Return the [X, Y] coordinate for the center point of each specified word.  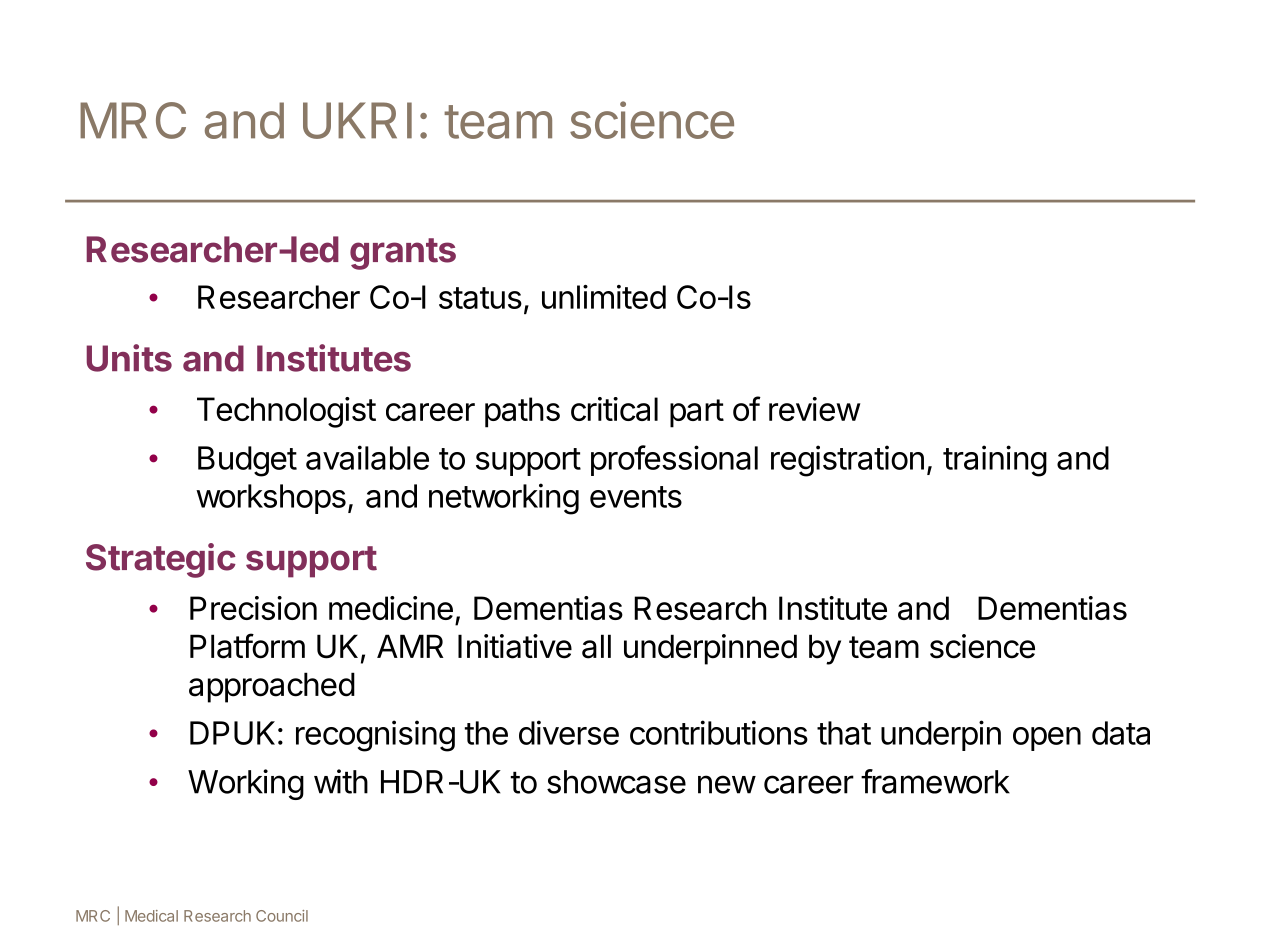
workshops [271, 499]
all [596, 646]
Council [282, 916]
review [814, 409]
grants [403, 254]
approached [272, 687]
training [995, 461]
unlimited [604, 297]
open [1047, 739]
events [636, 497]
